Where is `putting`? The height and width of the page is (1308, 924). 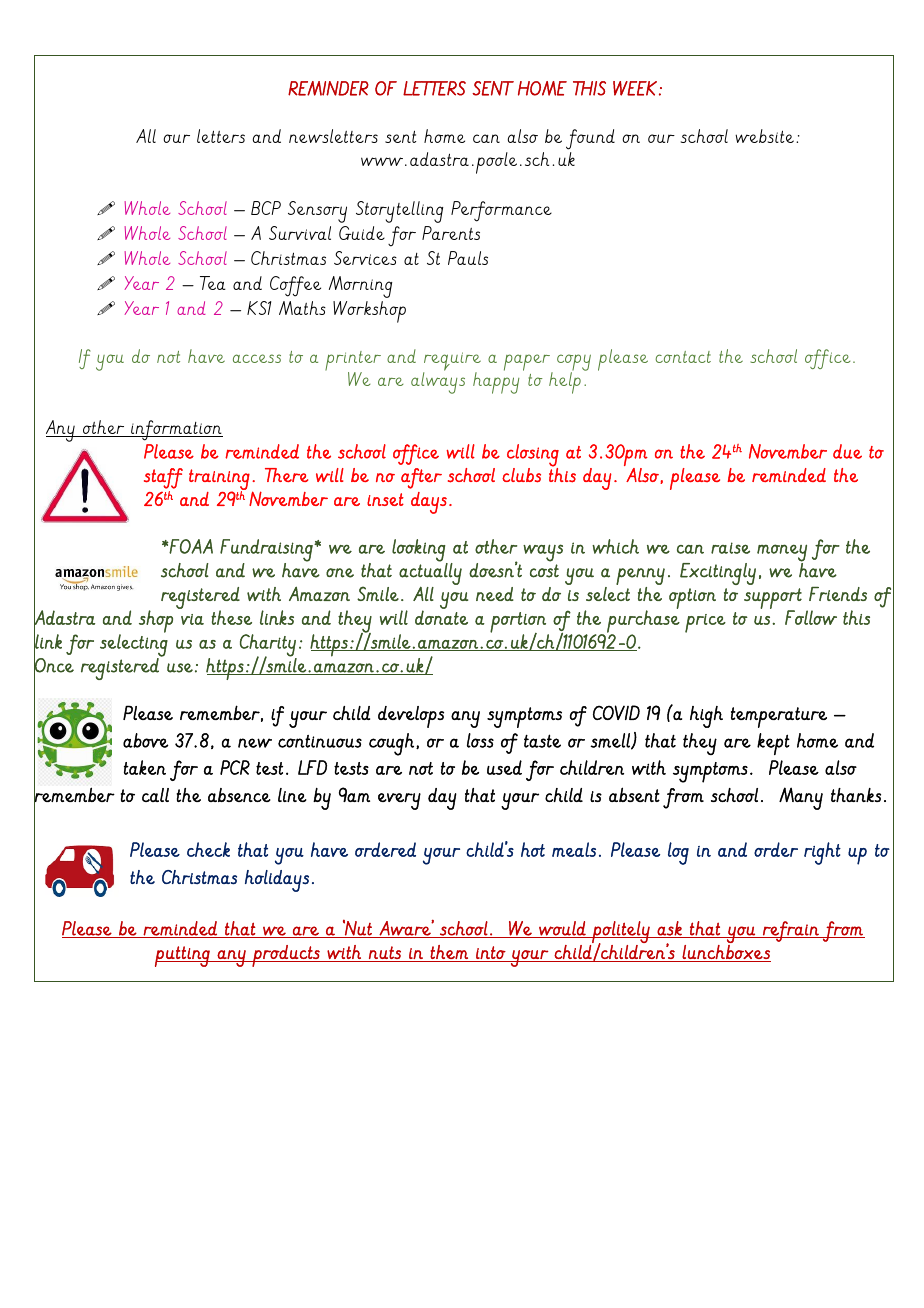 putting is located at coordinates (183, 956).
